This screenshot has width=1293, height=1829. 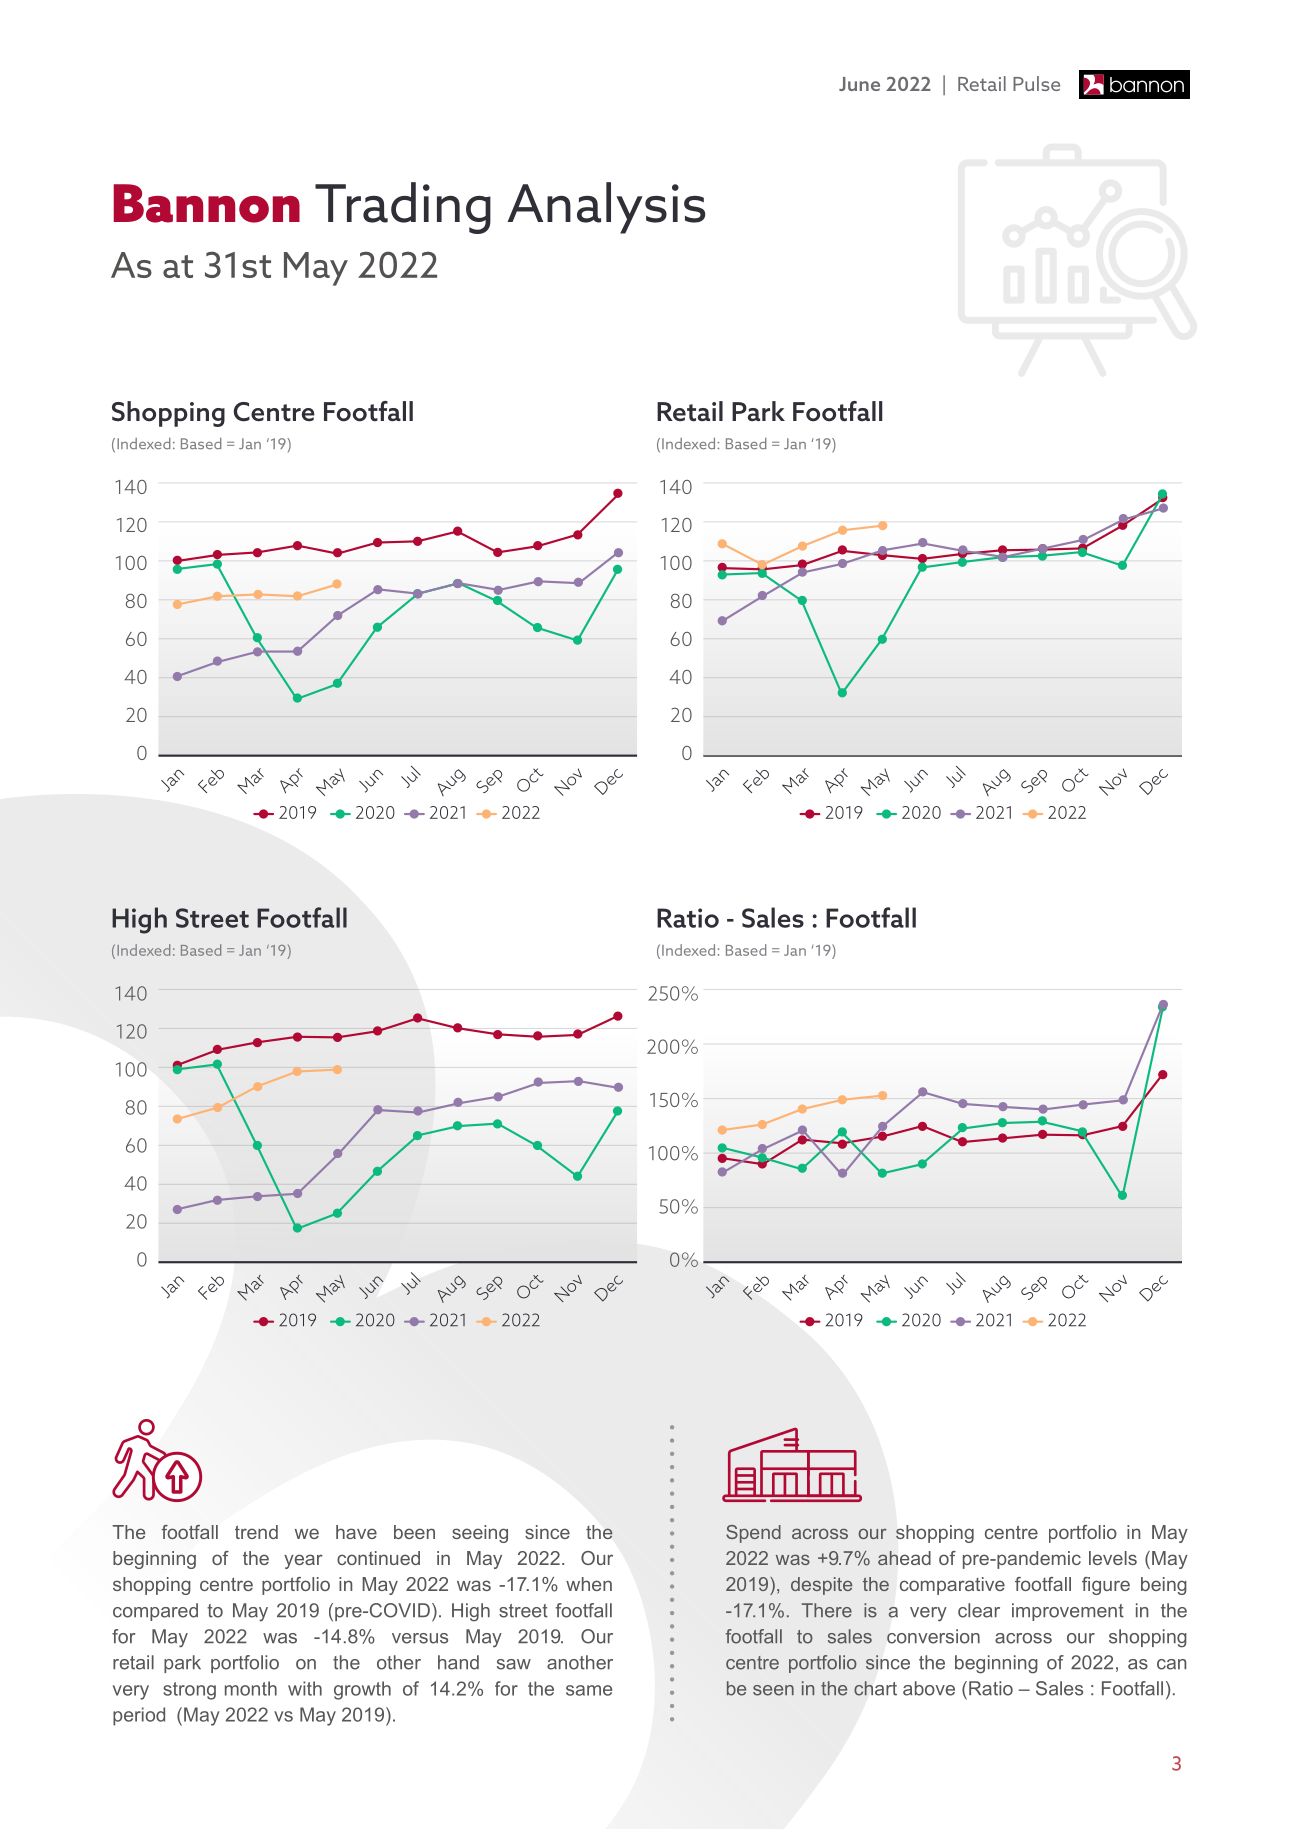 I want to click on trend, so click(x=256, y=1532).
